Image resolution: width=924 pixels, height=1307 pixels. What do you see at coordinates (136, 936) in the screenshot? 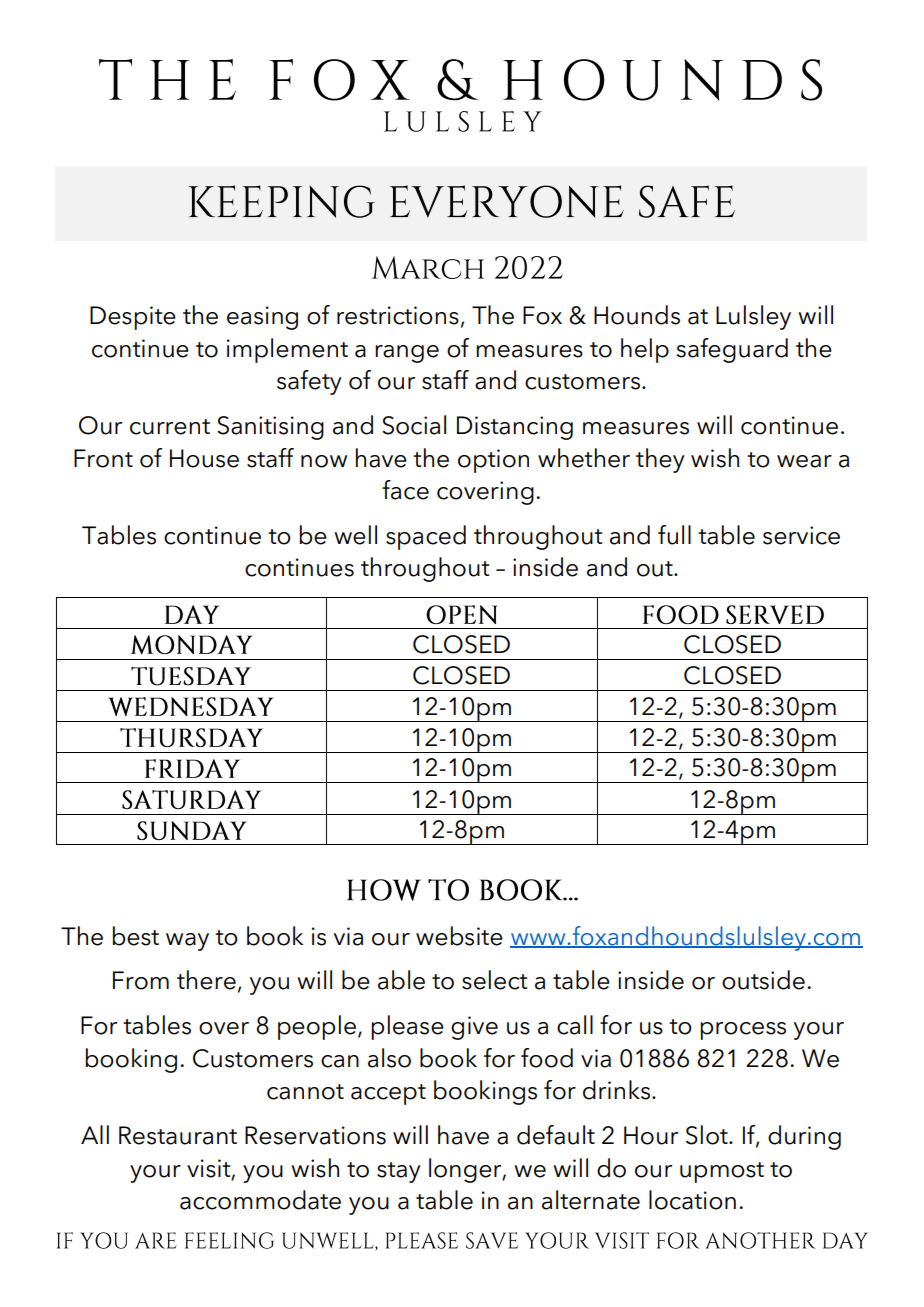
I see `best` at bounding box center [136, 936].
